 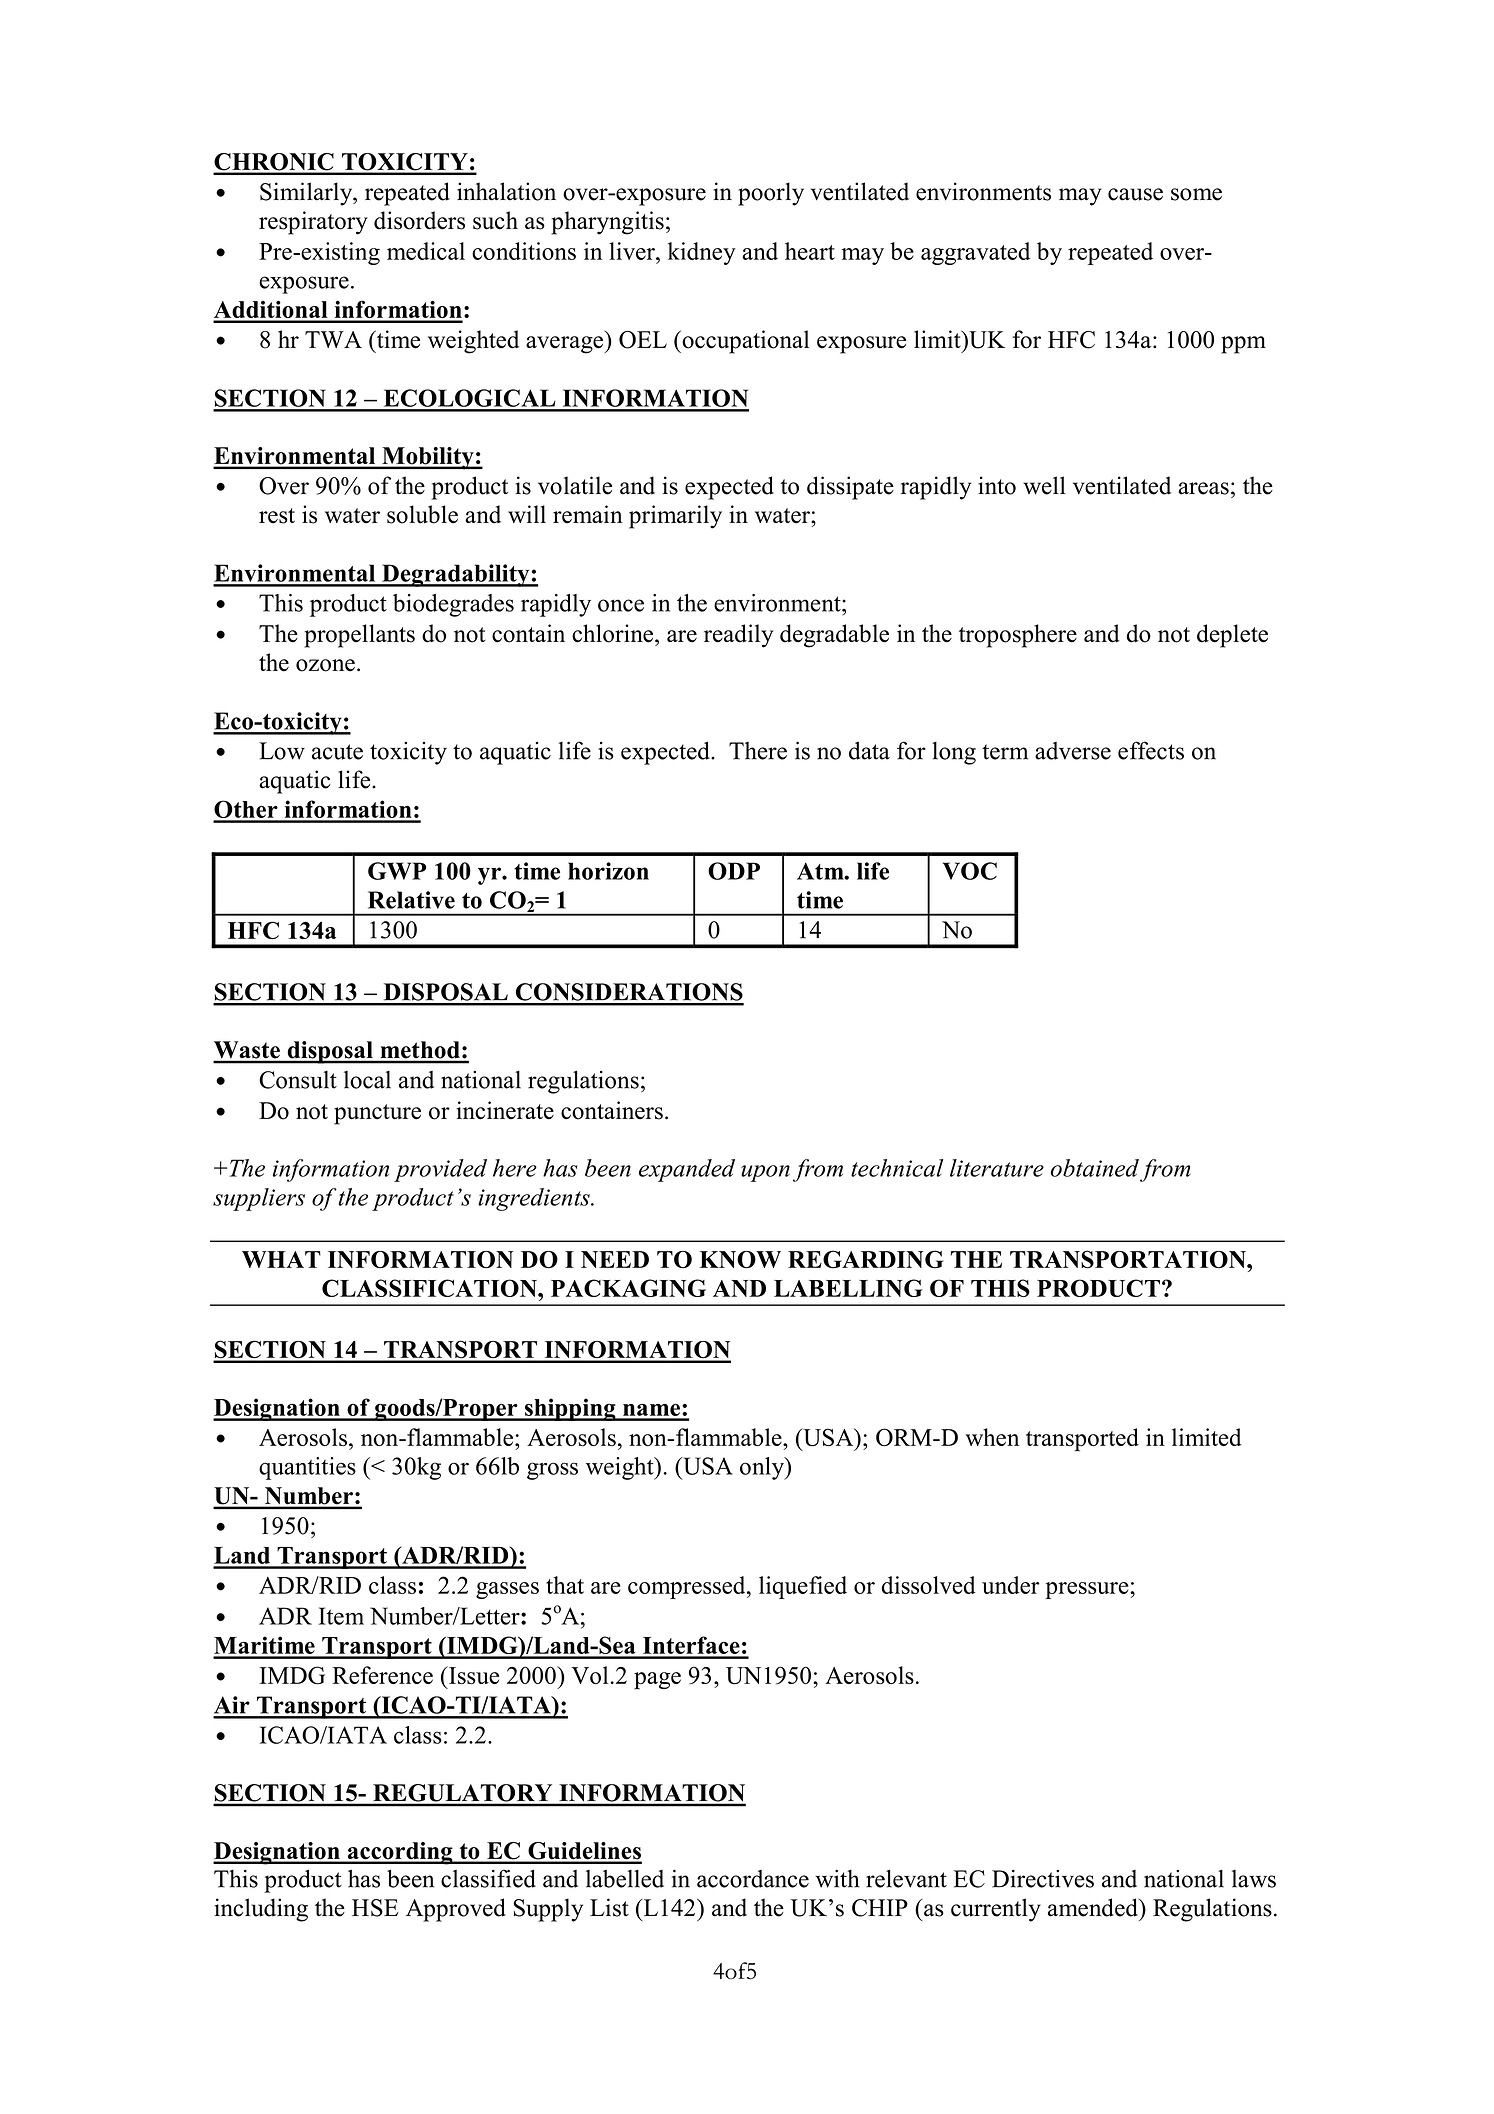 I want to click on medical, so click(x=426, y=251).
